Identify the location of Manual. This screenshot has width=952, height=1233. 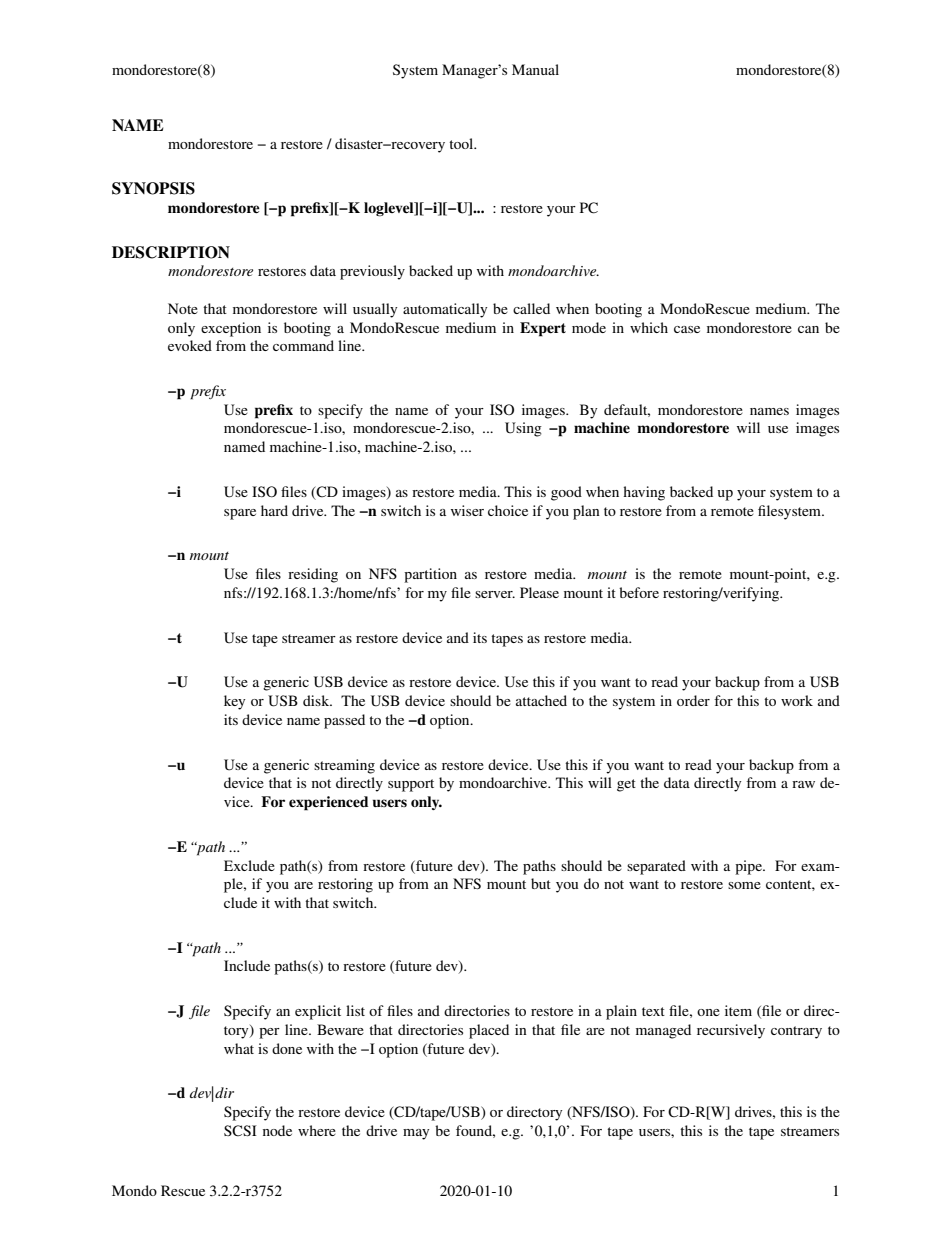
(535, 69).
